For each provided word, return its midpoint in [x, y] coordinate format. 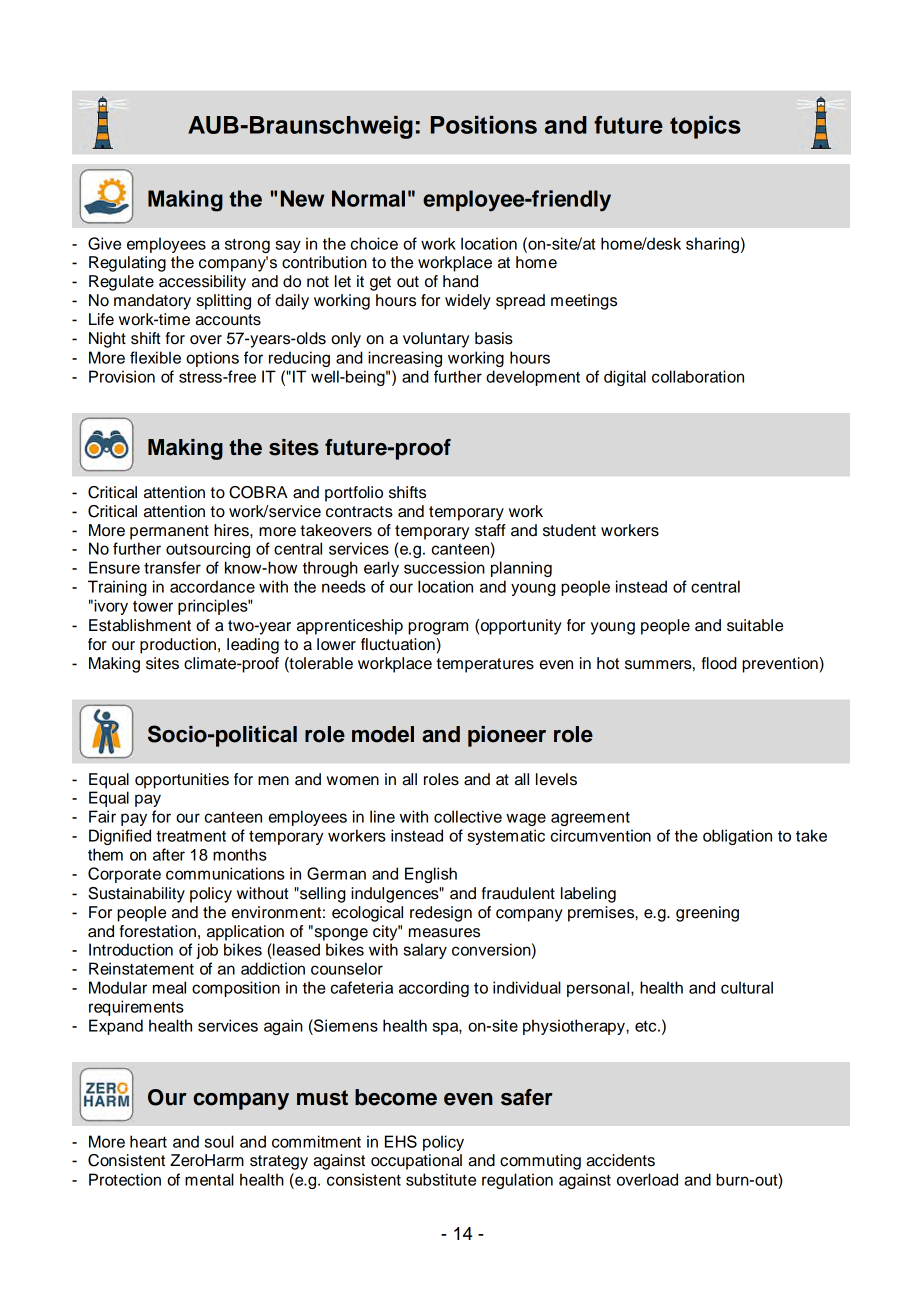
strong [247, 246]
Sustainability [136, 895]
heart [148, 1141]
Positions [484, 125]
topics [705, 127]
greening [707, 914]
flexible [155, 357]
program [438, 628]
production [178, 646]
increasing [405, 359]
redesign [441, 914]
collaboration [698, 376]
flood [719, 663]
